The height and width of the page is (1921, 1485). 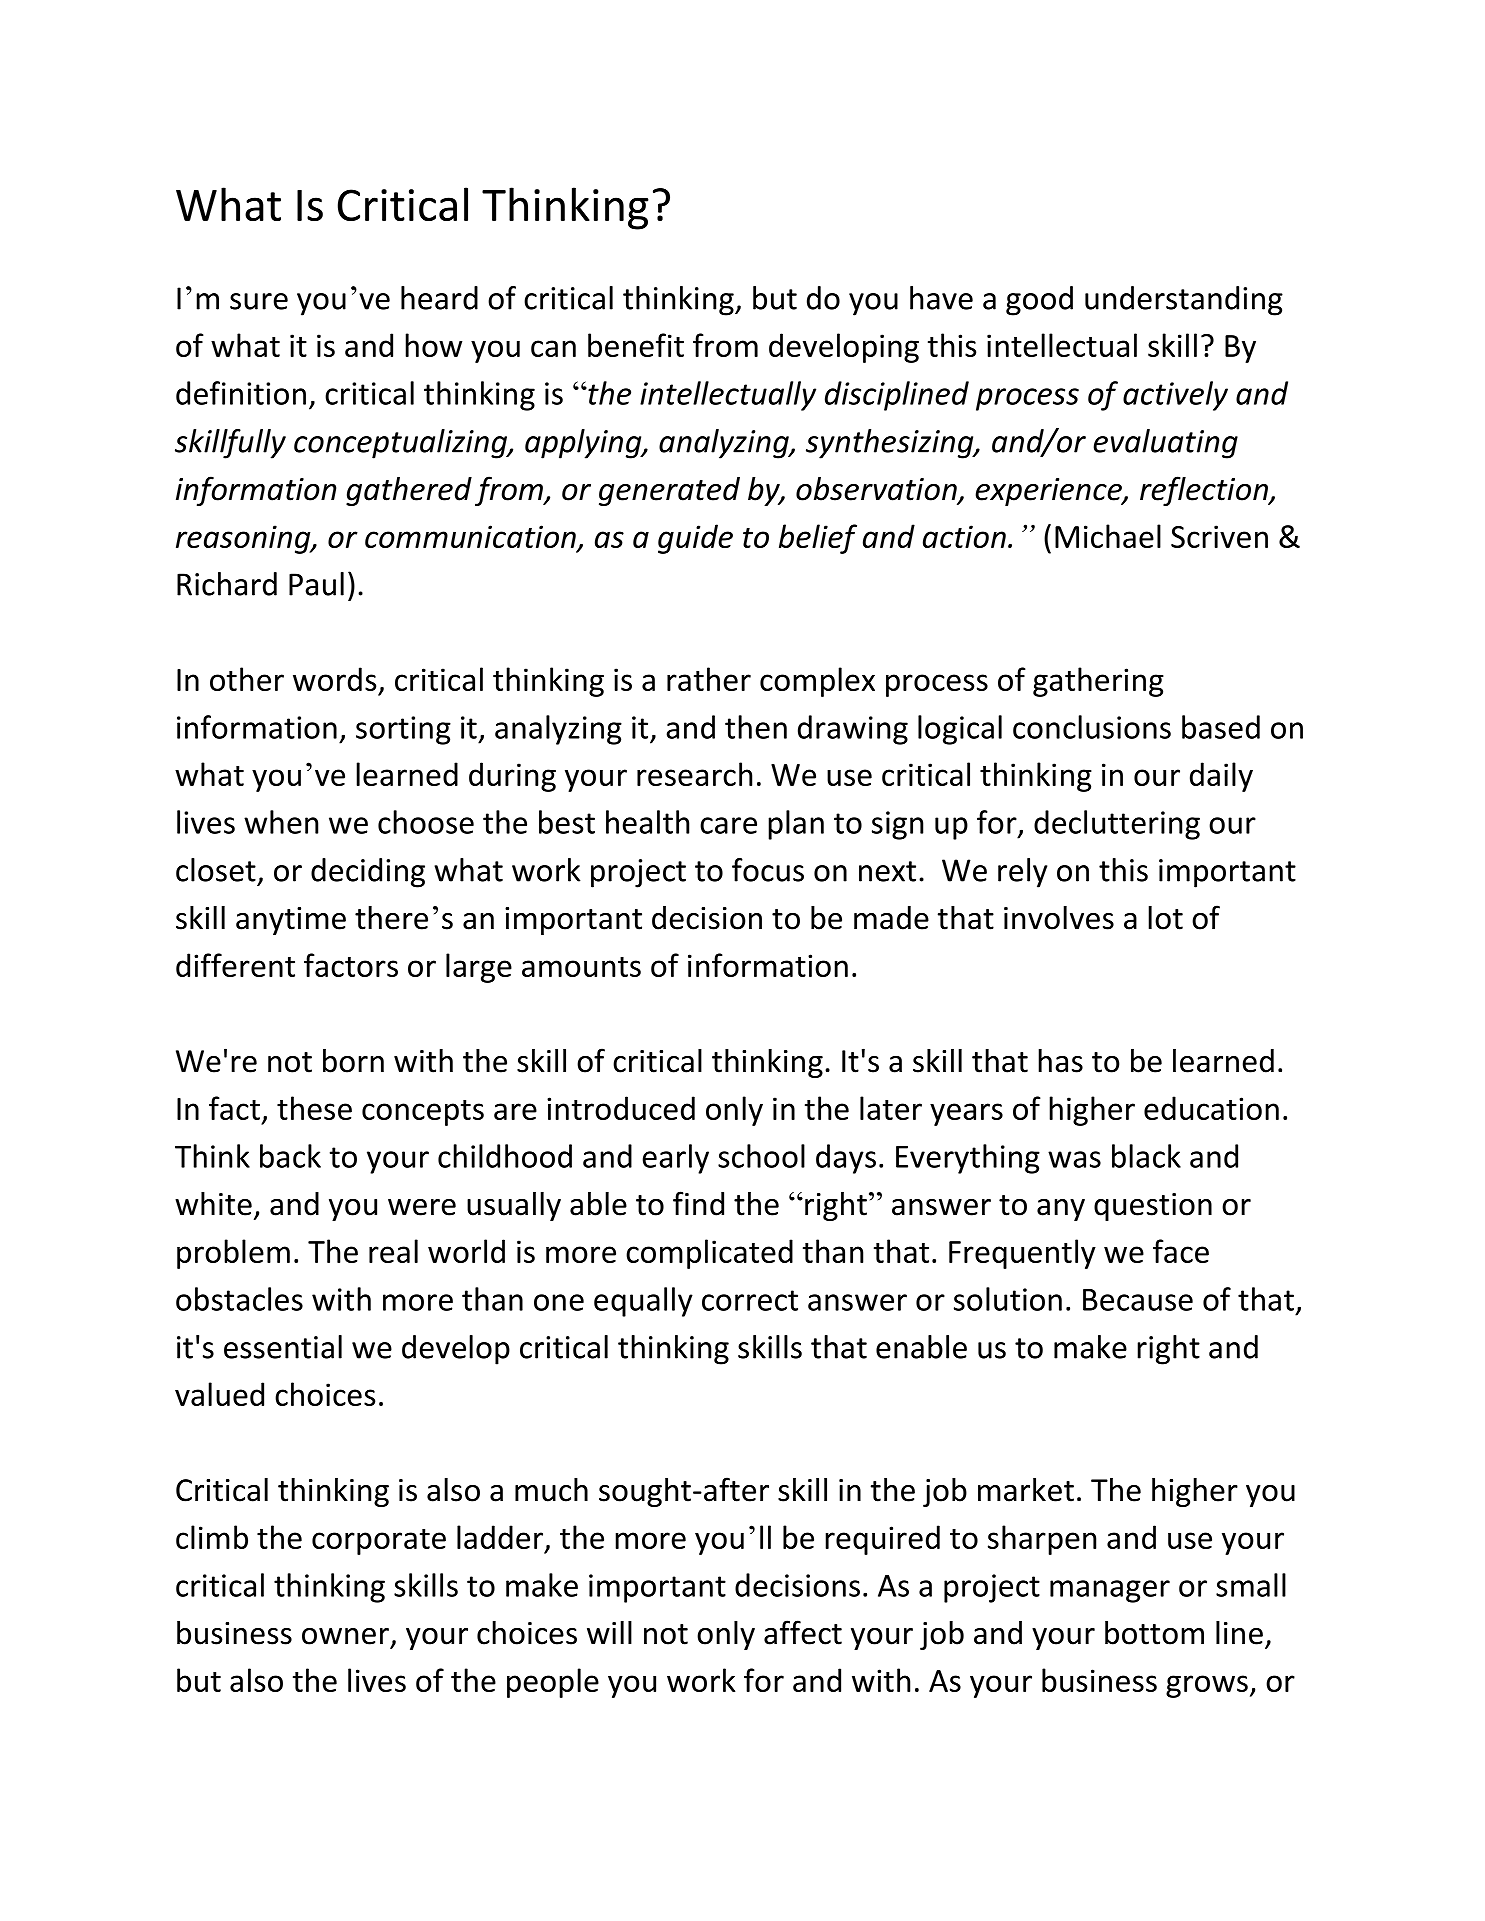 What do you see at coordinates (259, 301) in the page?
I see `sure` at bounding box center [259, 301].
